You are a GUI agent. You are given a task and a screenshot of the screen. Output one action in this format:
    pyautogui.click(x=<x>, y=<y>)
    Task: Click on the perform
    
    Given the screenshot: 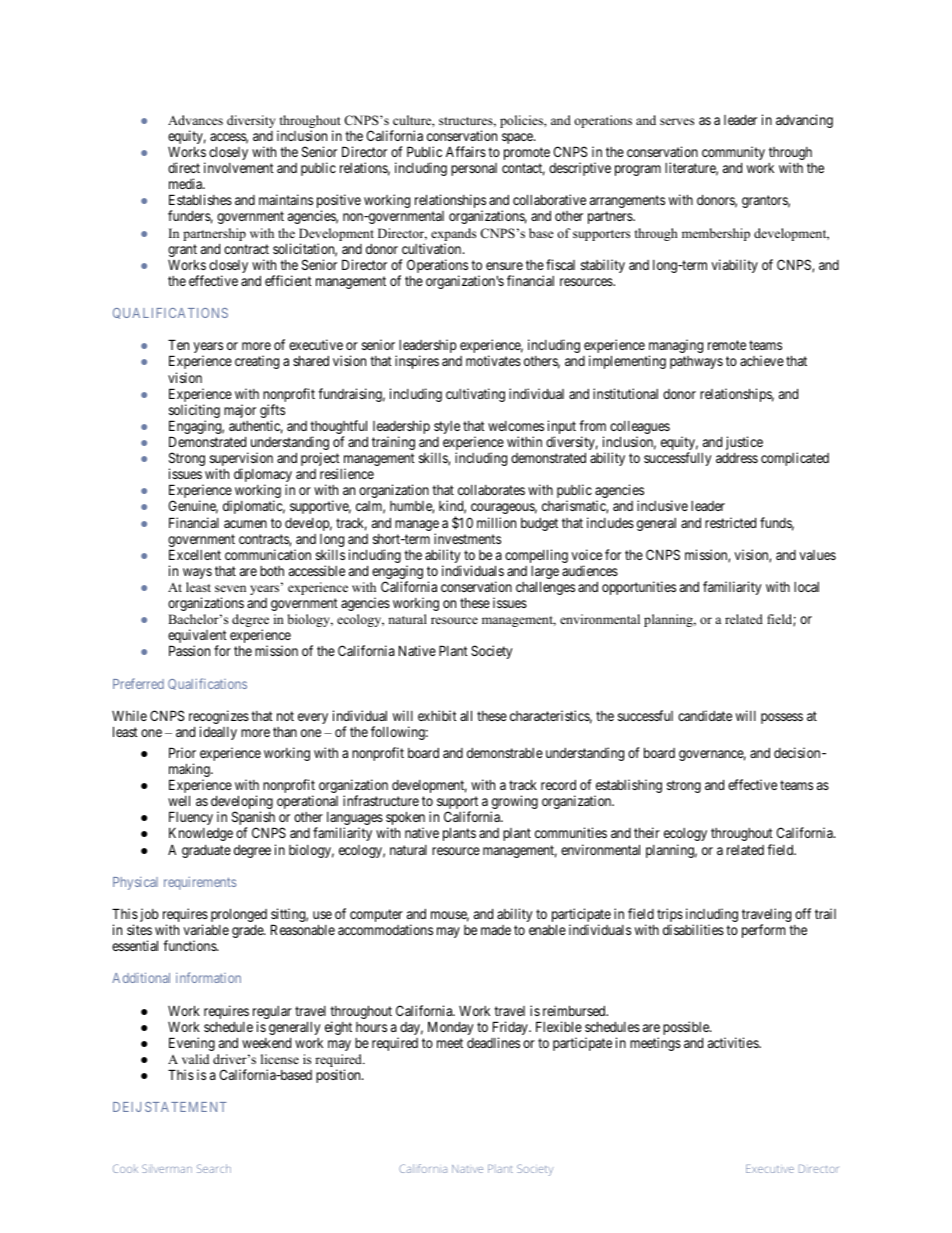 What is the action you would take?
    pyautogui.click(x=763, y=931)
